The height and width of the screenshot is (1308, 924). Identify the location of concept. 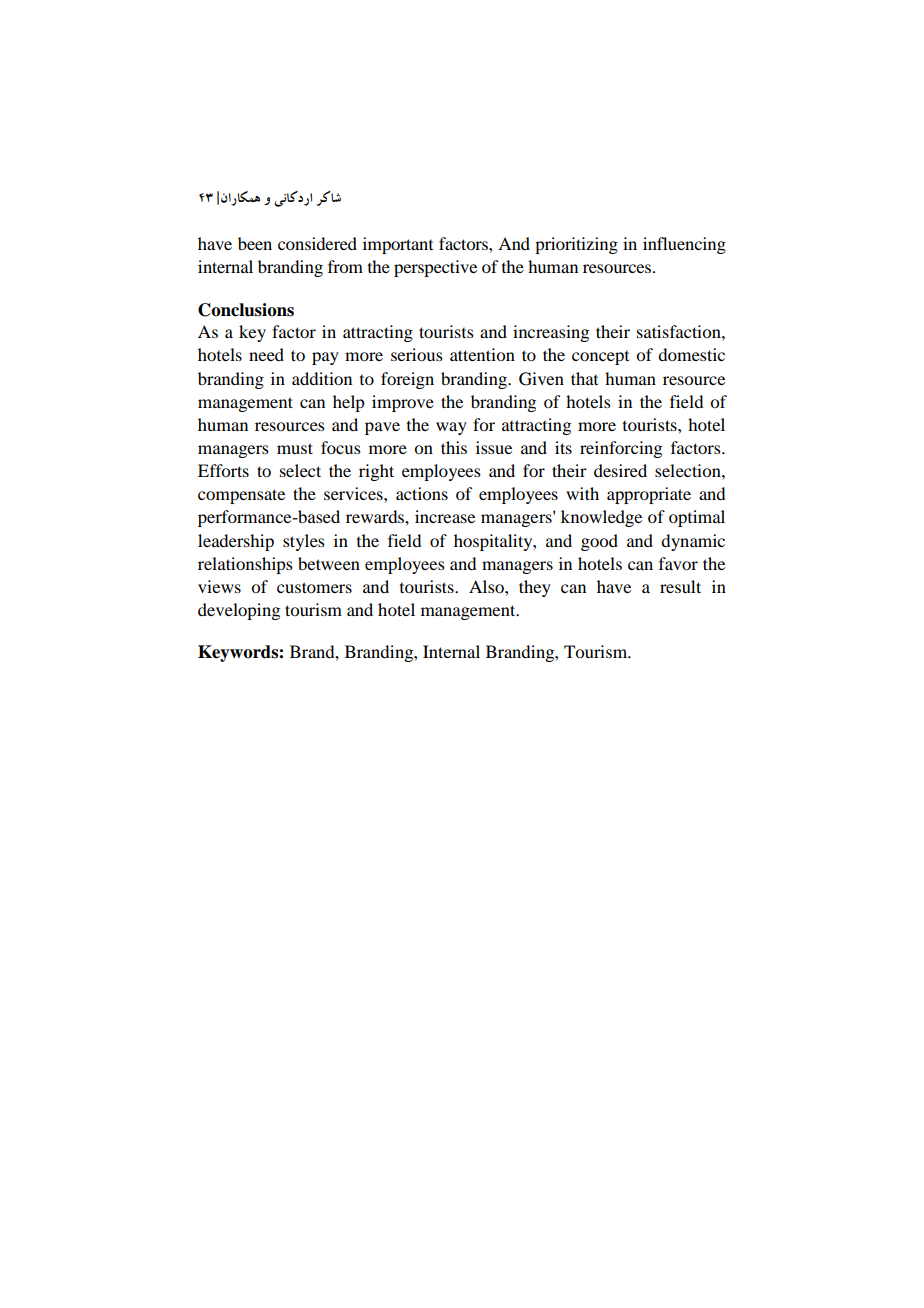
(600, 358).
